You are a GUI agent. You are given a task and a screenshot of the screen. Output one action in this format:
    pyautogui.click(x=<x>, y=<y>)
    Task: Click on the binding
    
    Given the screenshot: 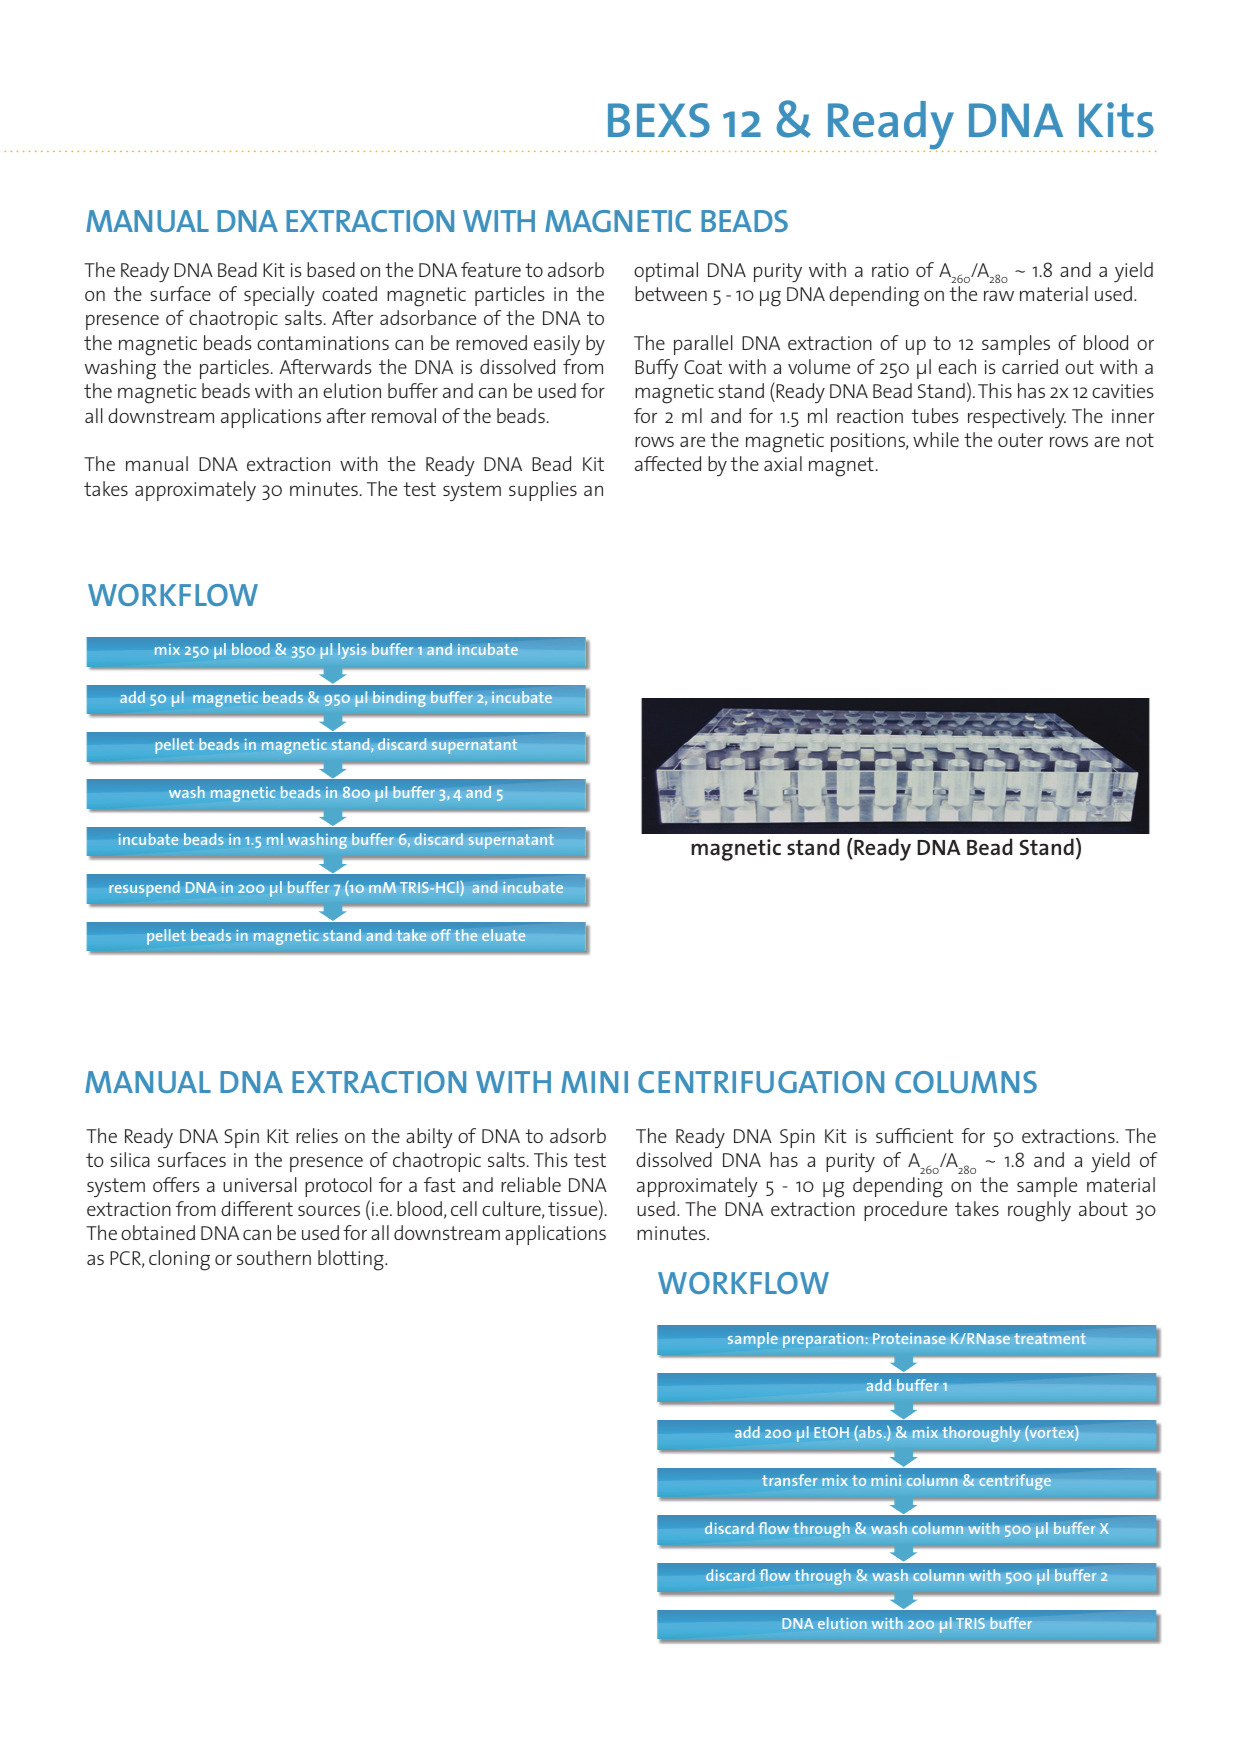 What is the action you would take?
    pyautogui.click(x=399, y=699)
